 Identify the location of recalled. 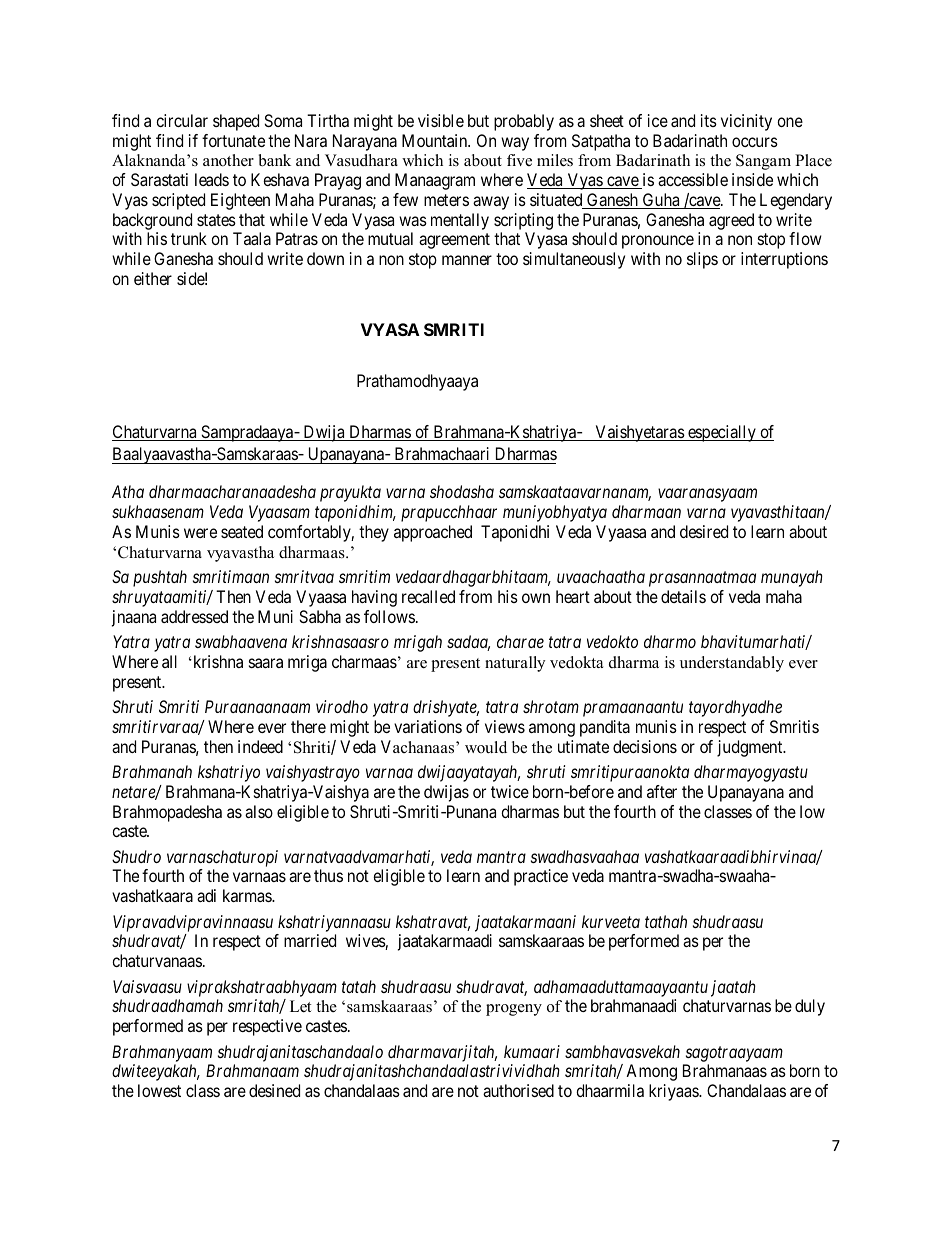
(428, 596).
